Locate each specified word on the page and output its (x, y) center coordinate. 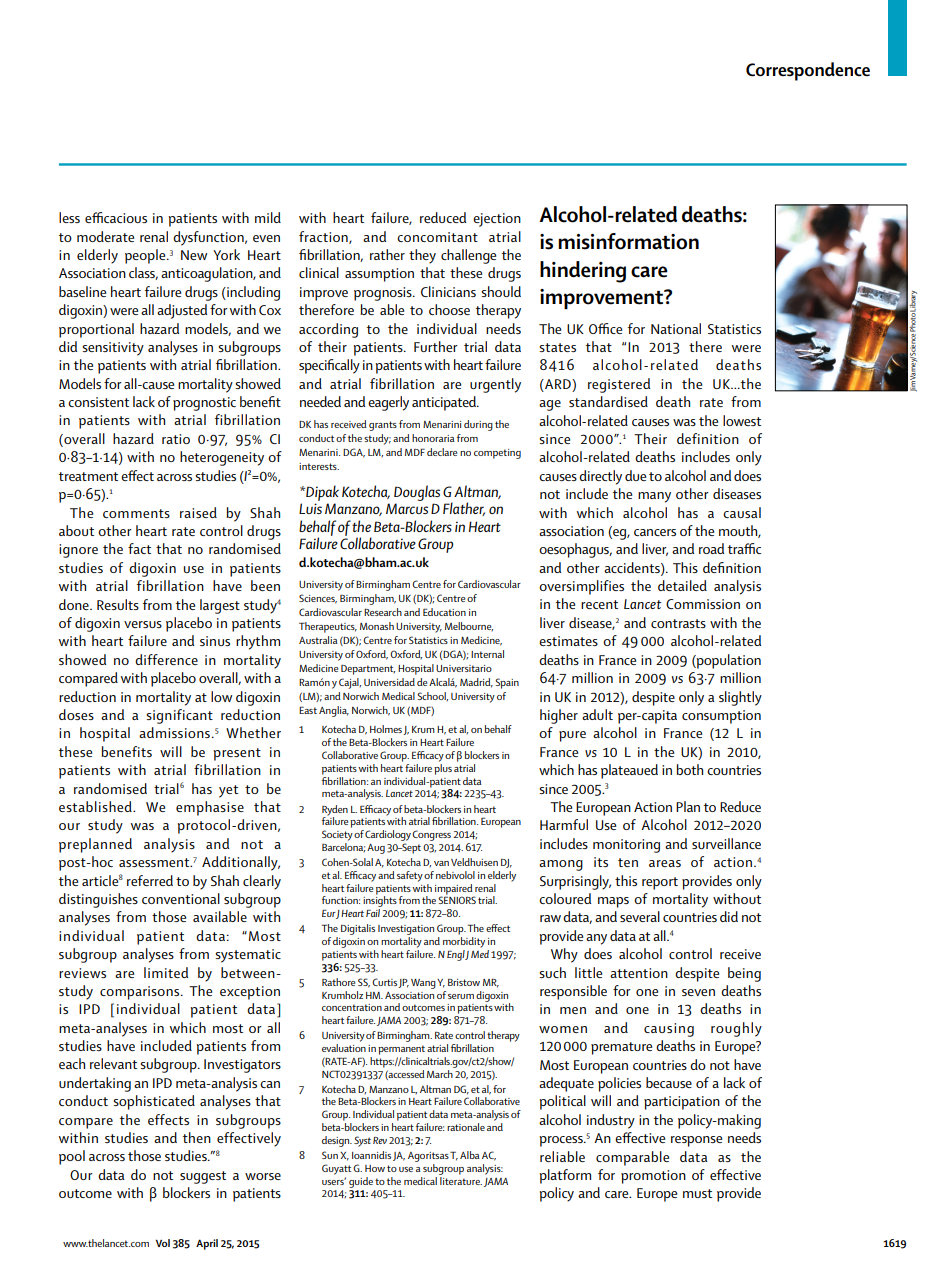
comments (136, 513)
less (69, 217)
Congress (431, 835)
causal (742, 512)
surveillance (726, 843)
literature (460, 1179)
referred (150, 880)
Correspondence (808, 71)
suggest (203, 1177)
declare (442, 452)
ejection (497, 220)
